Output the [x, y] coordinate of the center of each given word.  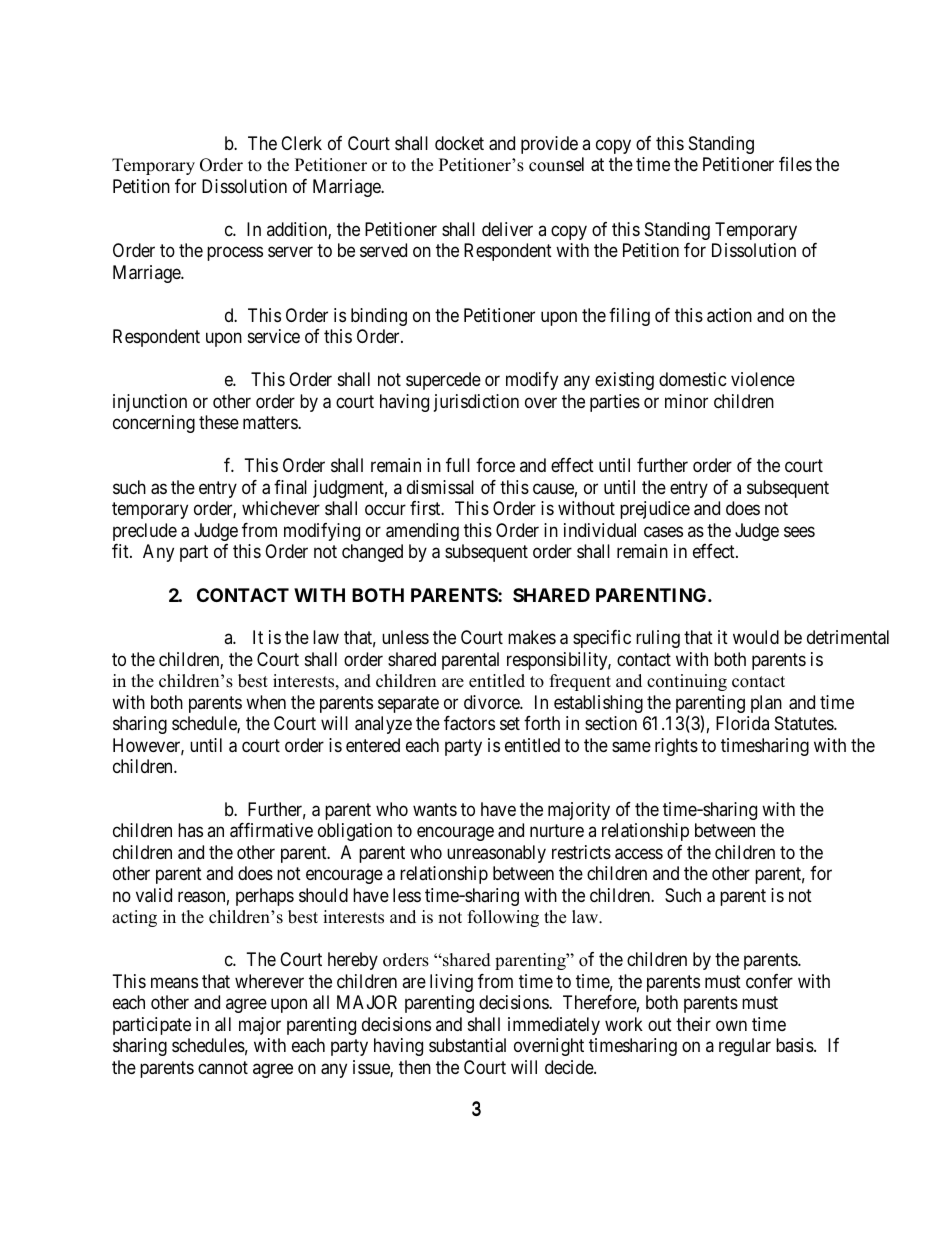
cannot [223, 1067]
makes [532, 637]
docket [459, 143]
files [795, 164]
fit [121, 551]
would [756, 637]
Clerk [301, 143]
